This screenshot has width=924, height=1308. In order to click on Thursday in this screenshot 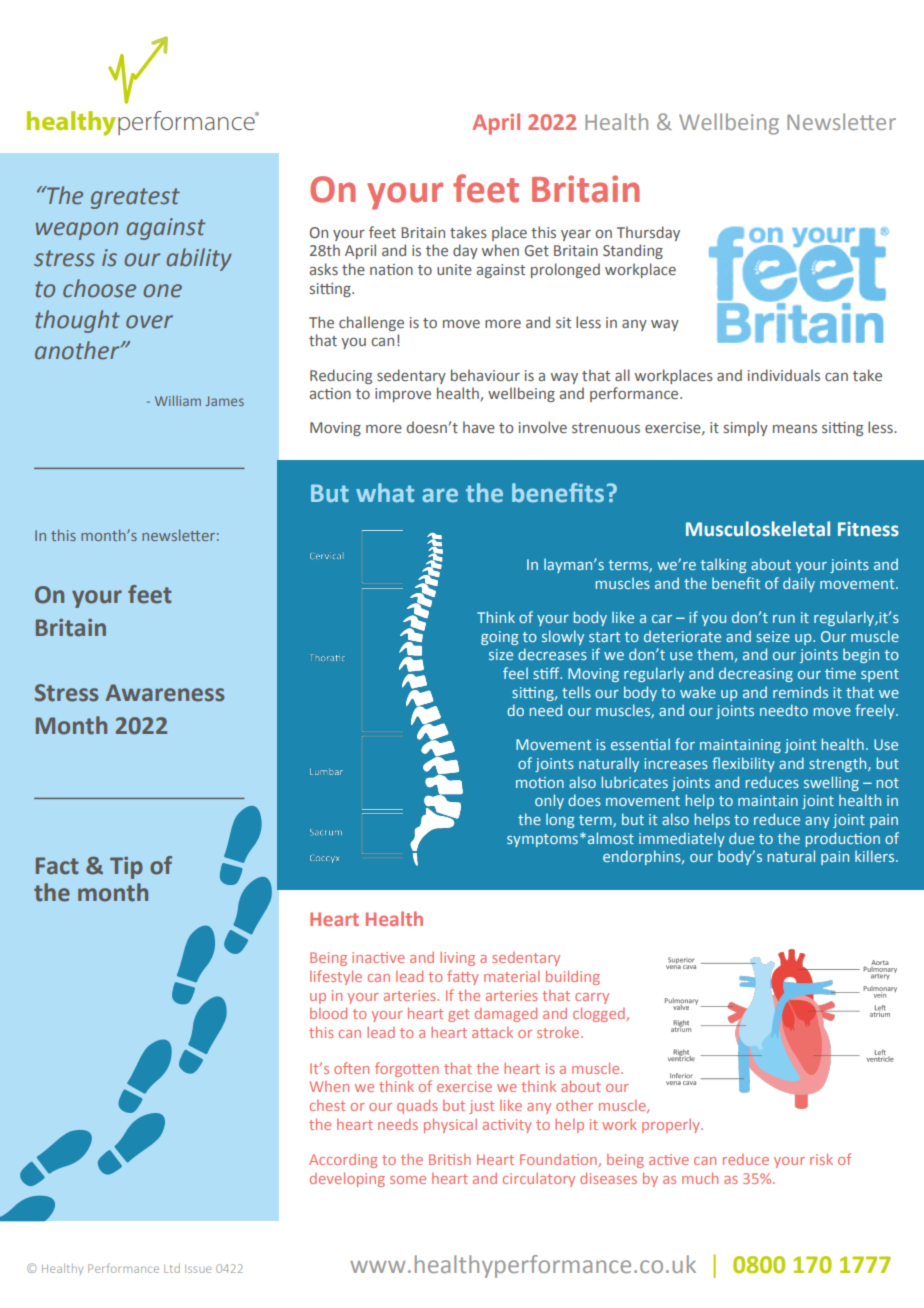, I will do `click(648, 233)`.
